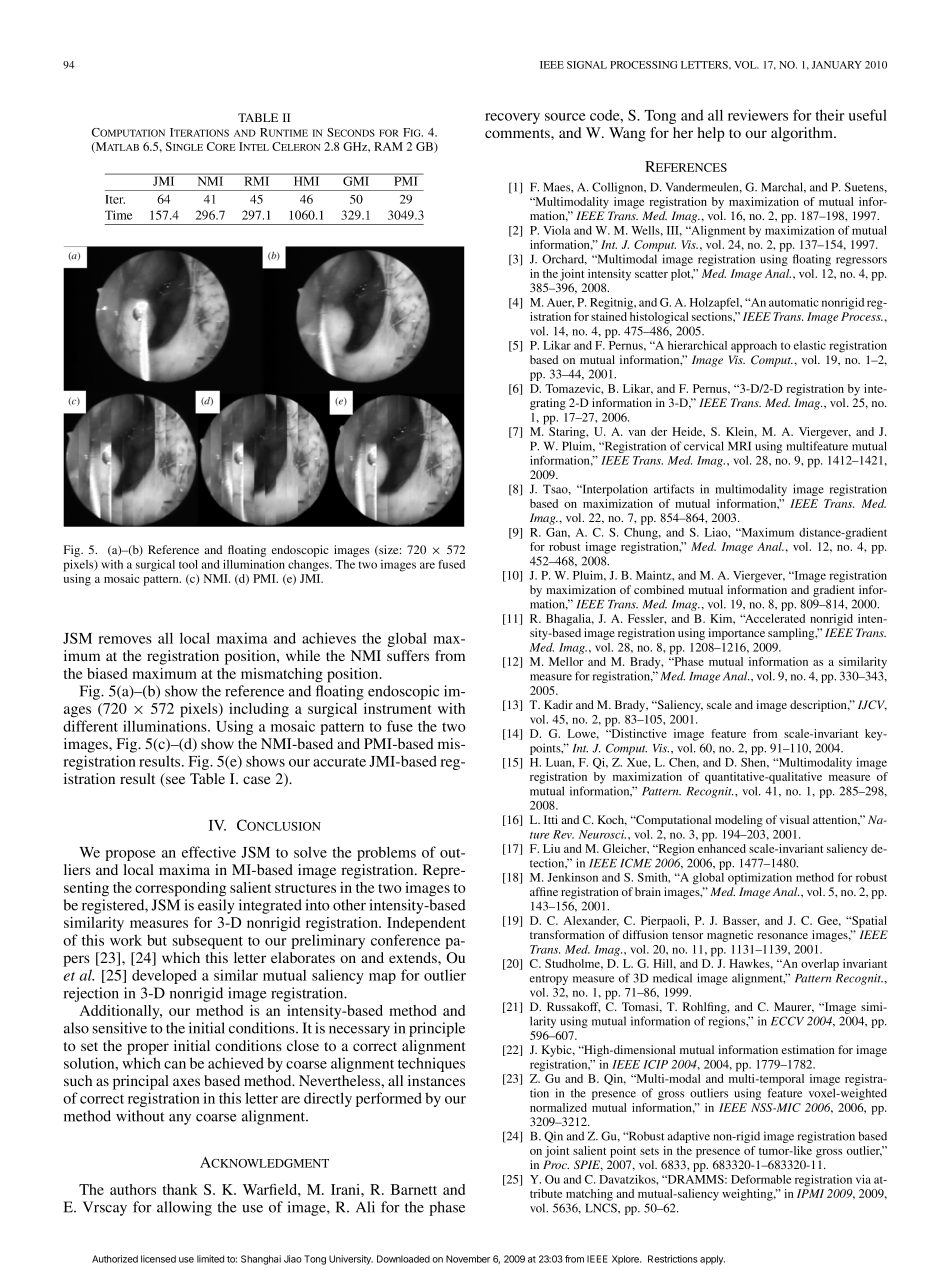  I want to click on effective, so click(209, 852).
